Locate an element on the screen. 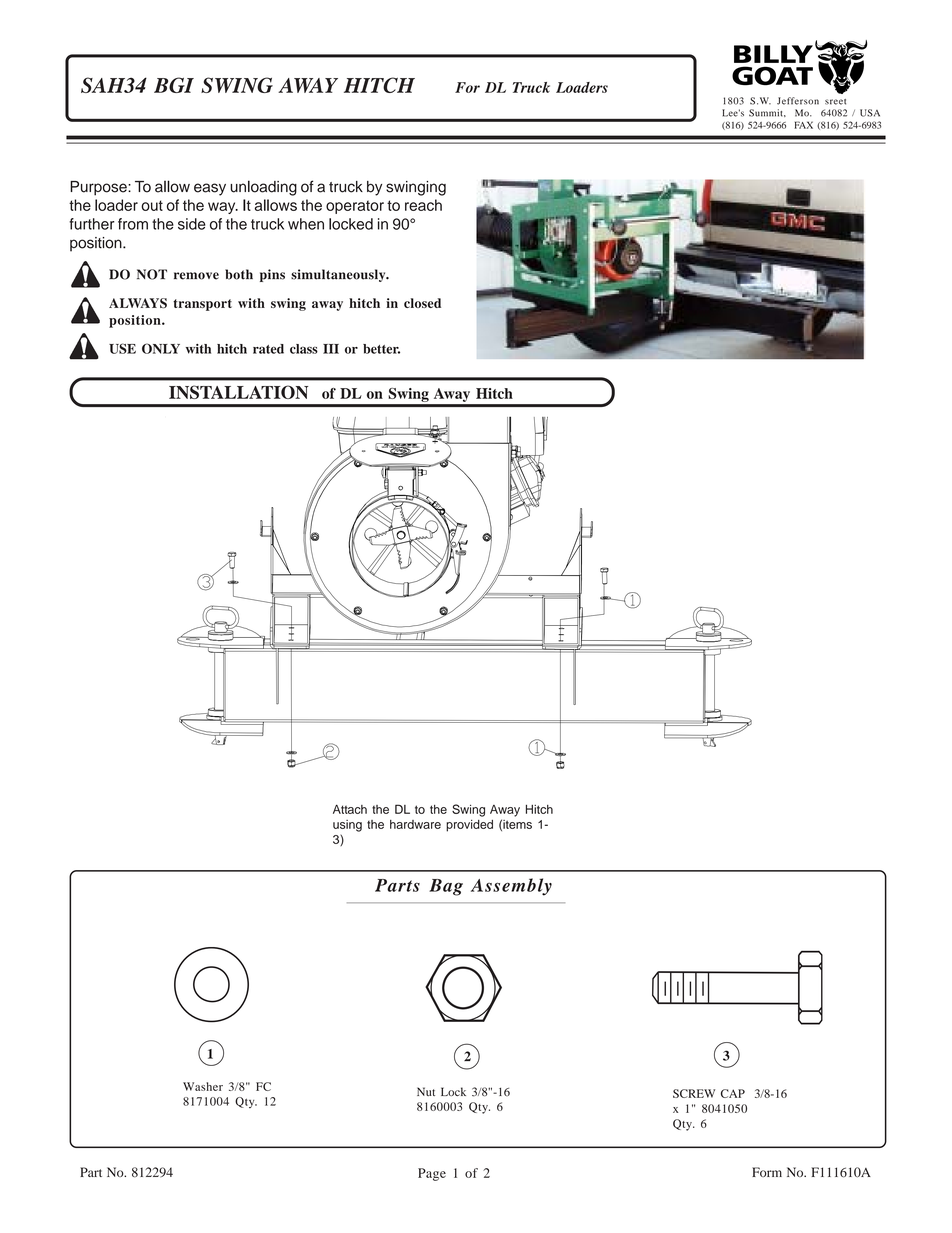  CAP is located at coordinates (733, 1093).
